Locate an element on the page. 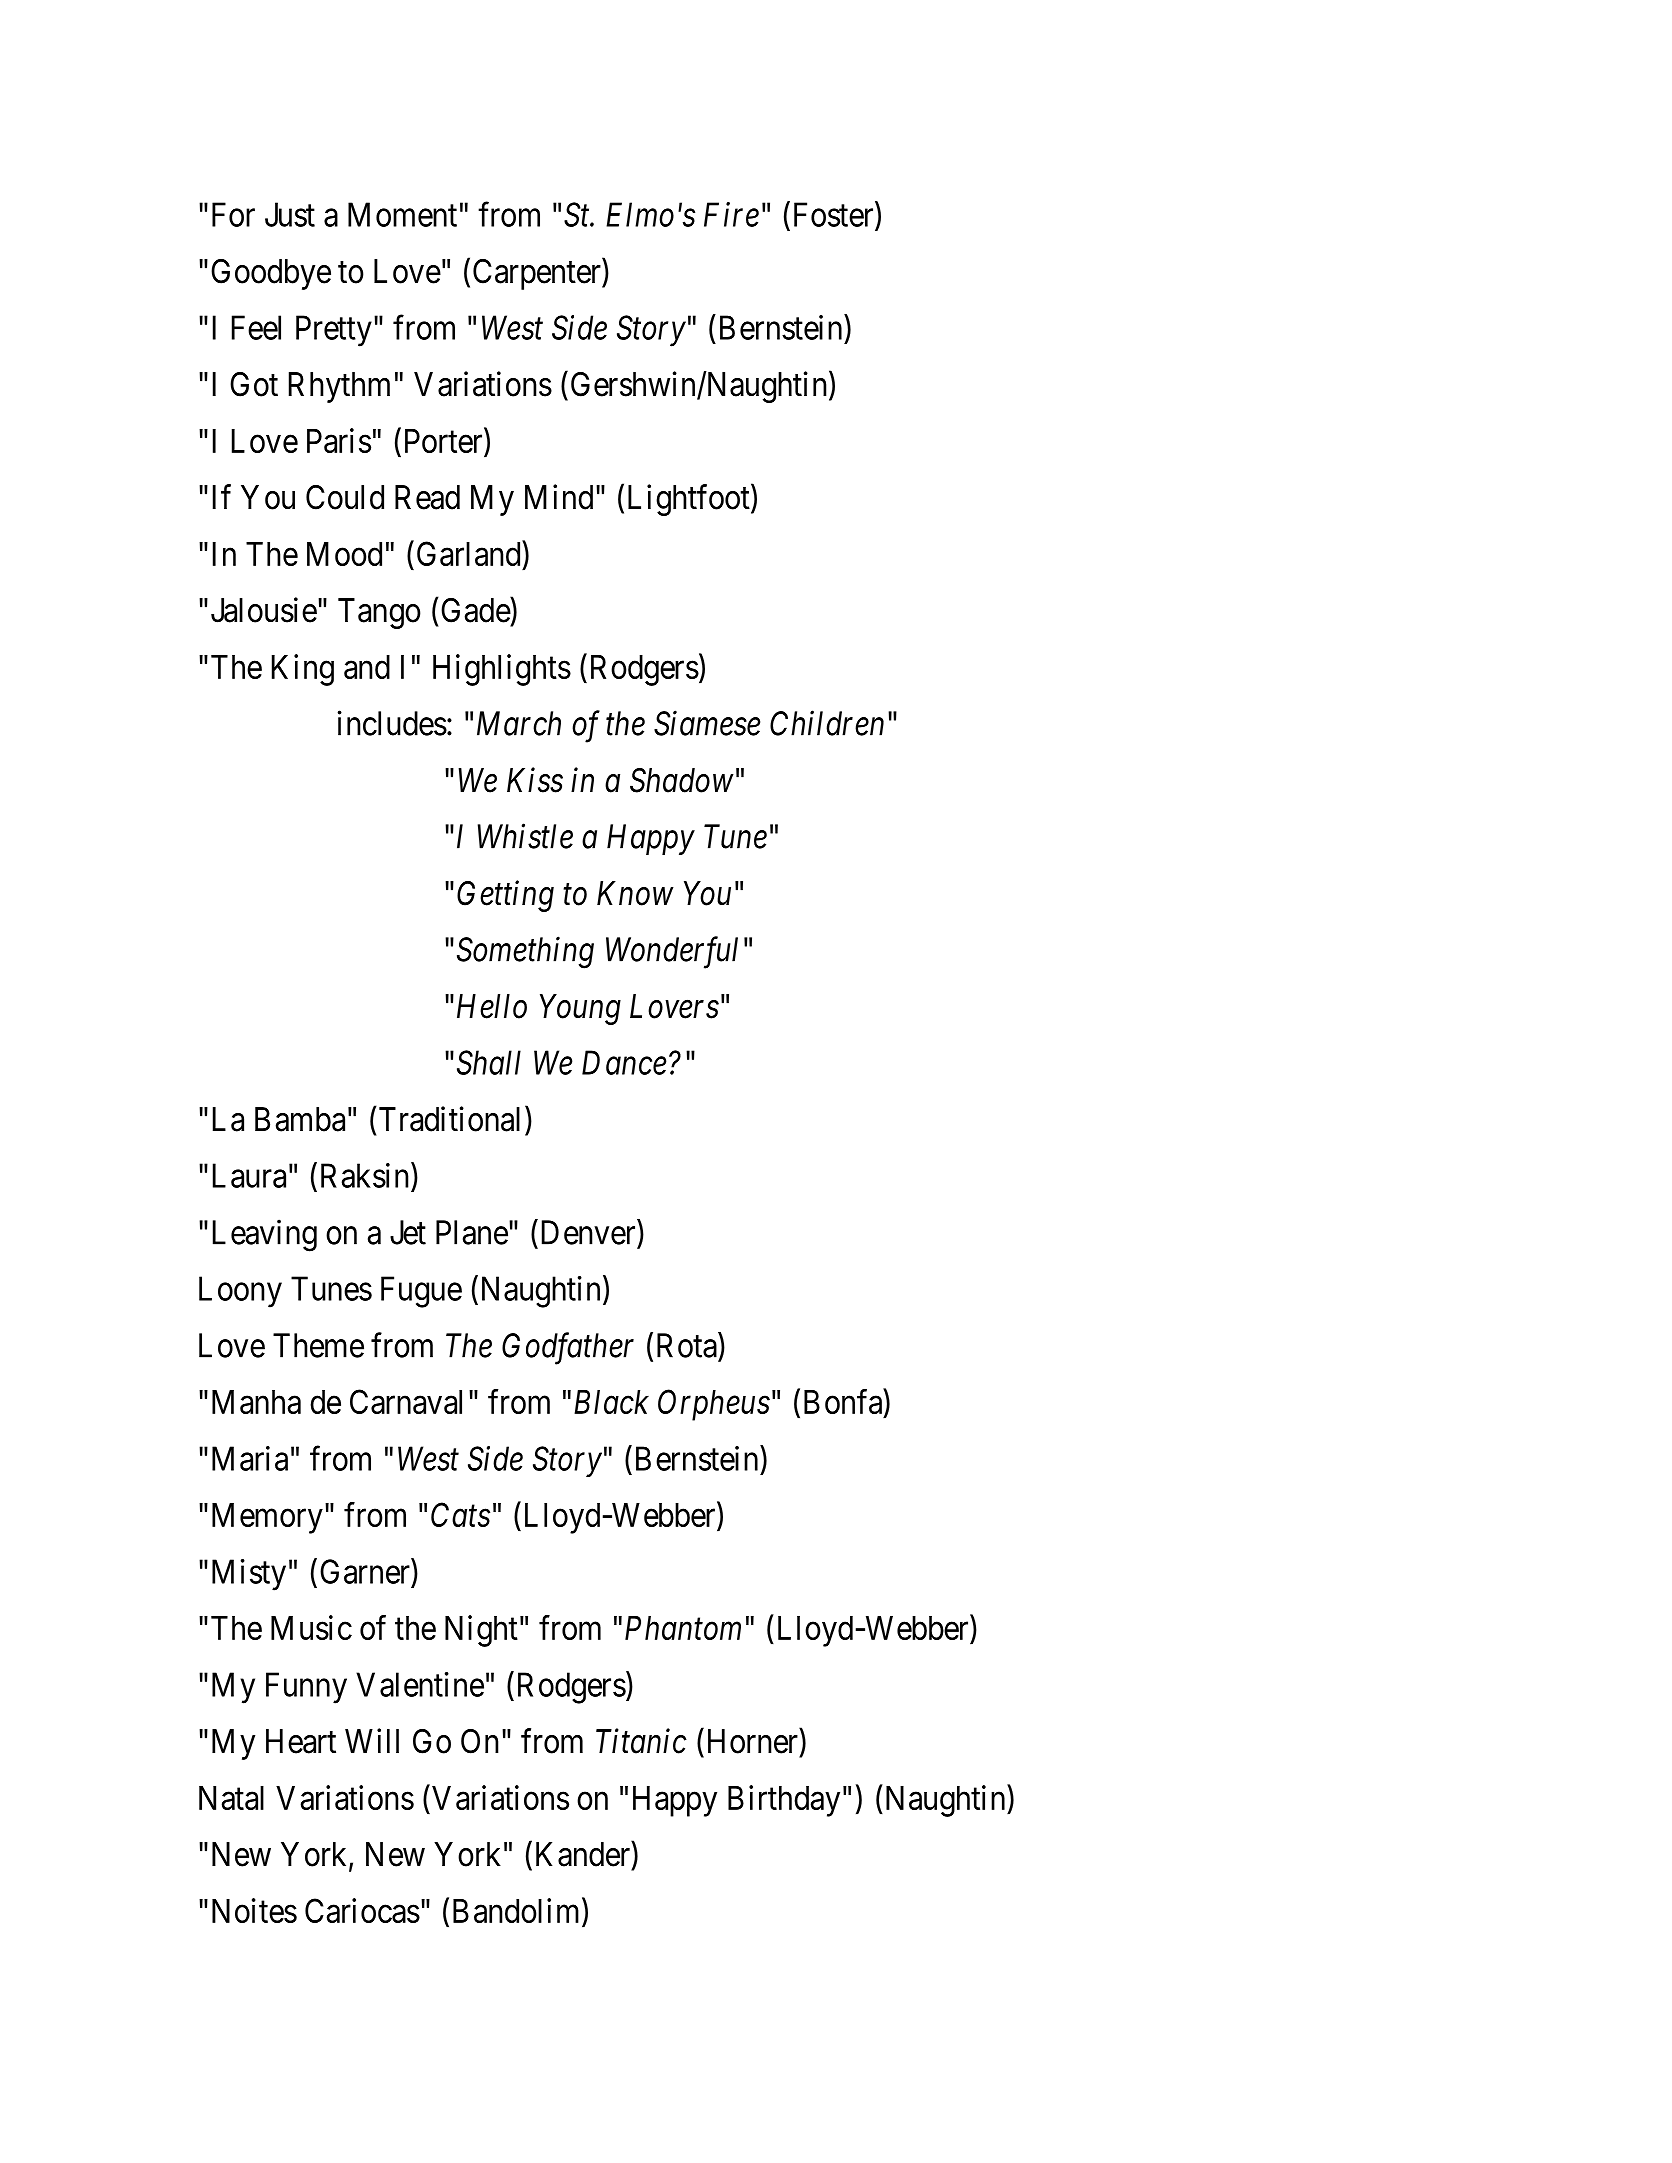 The width and height of the page is (1672, 2163). Heart is located at coordinates (301, 1741).
